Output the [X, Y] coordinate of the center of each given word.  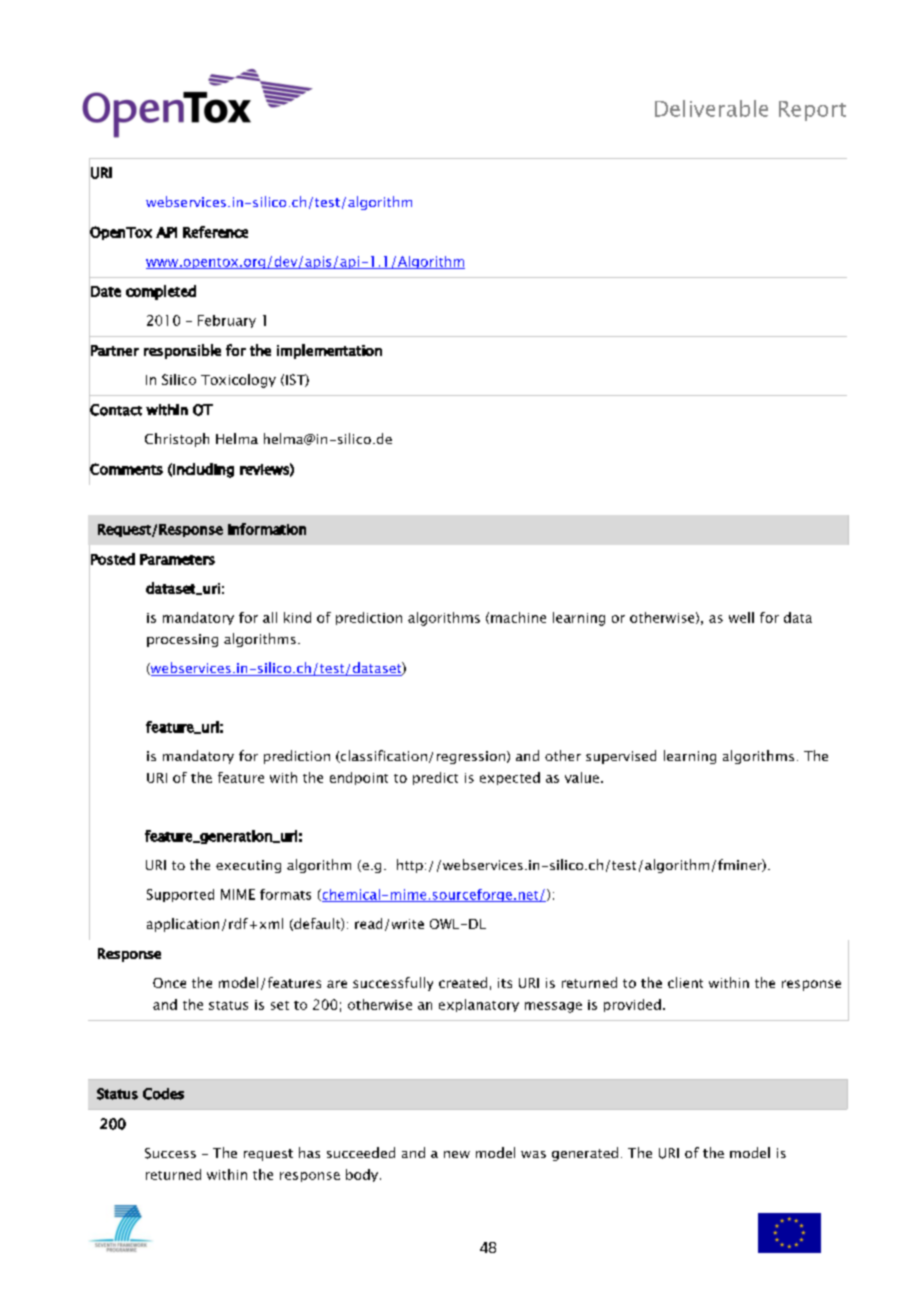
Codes [163, 1094]
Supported [180, 895]
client [685, 982]
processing [182, 640]
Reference [215, 232]
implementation [329, 351]
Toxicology [238, 381]
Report [812, 111]
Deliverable [711, 108]
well [741, 617]
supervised [621, 757]
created [463, 982]
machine [518, 617]
